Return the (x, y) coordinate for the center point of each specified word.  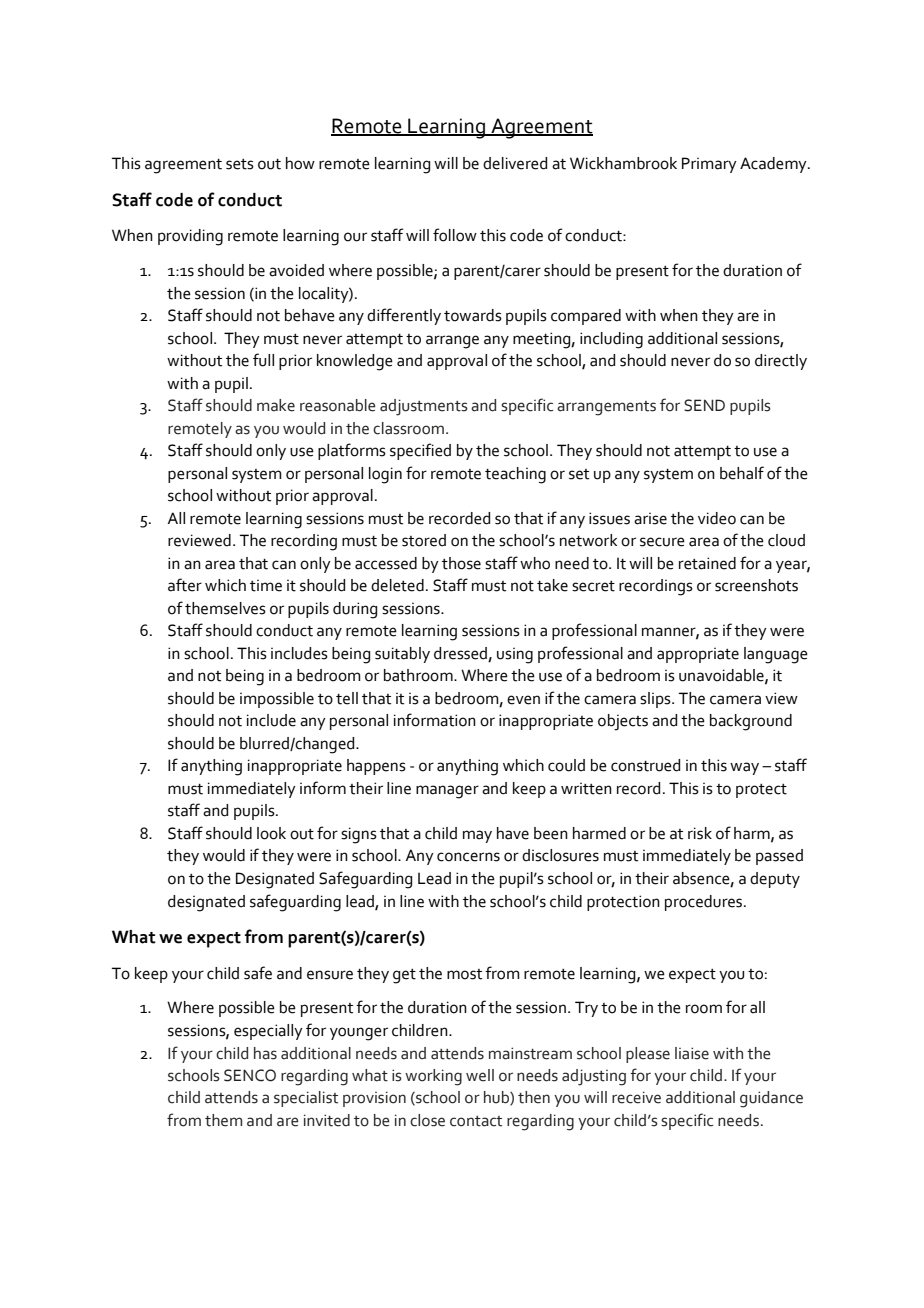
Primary (709, 165)
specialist (306, 1099)
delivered (515, 163)
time (266, 586)
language (776, 655)
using (515, 656)
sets (240, 164)
